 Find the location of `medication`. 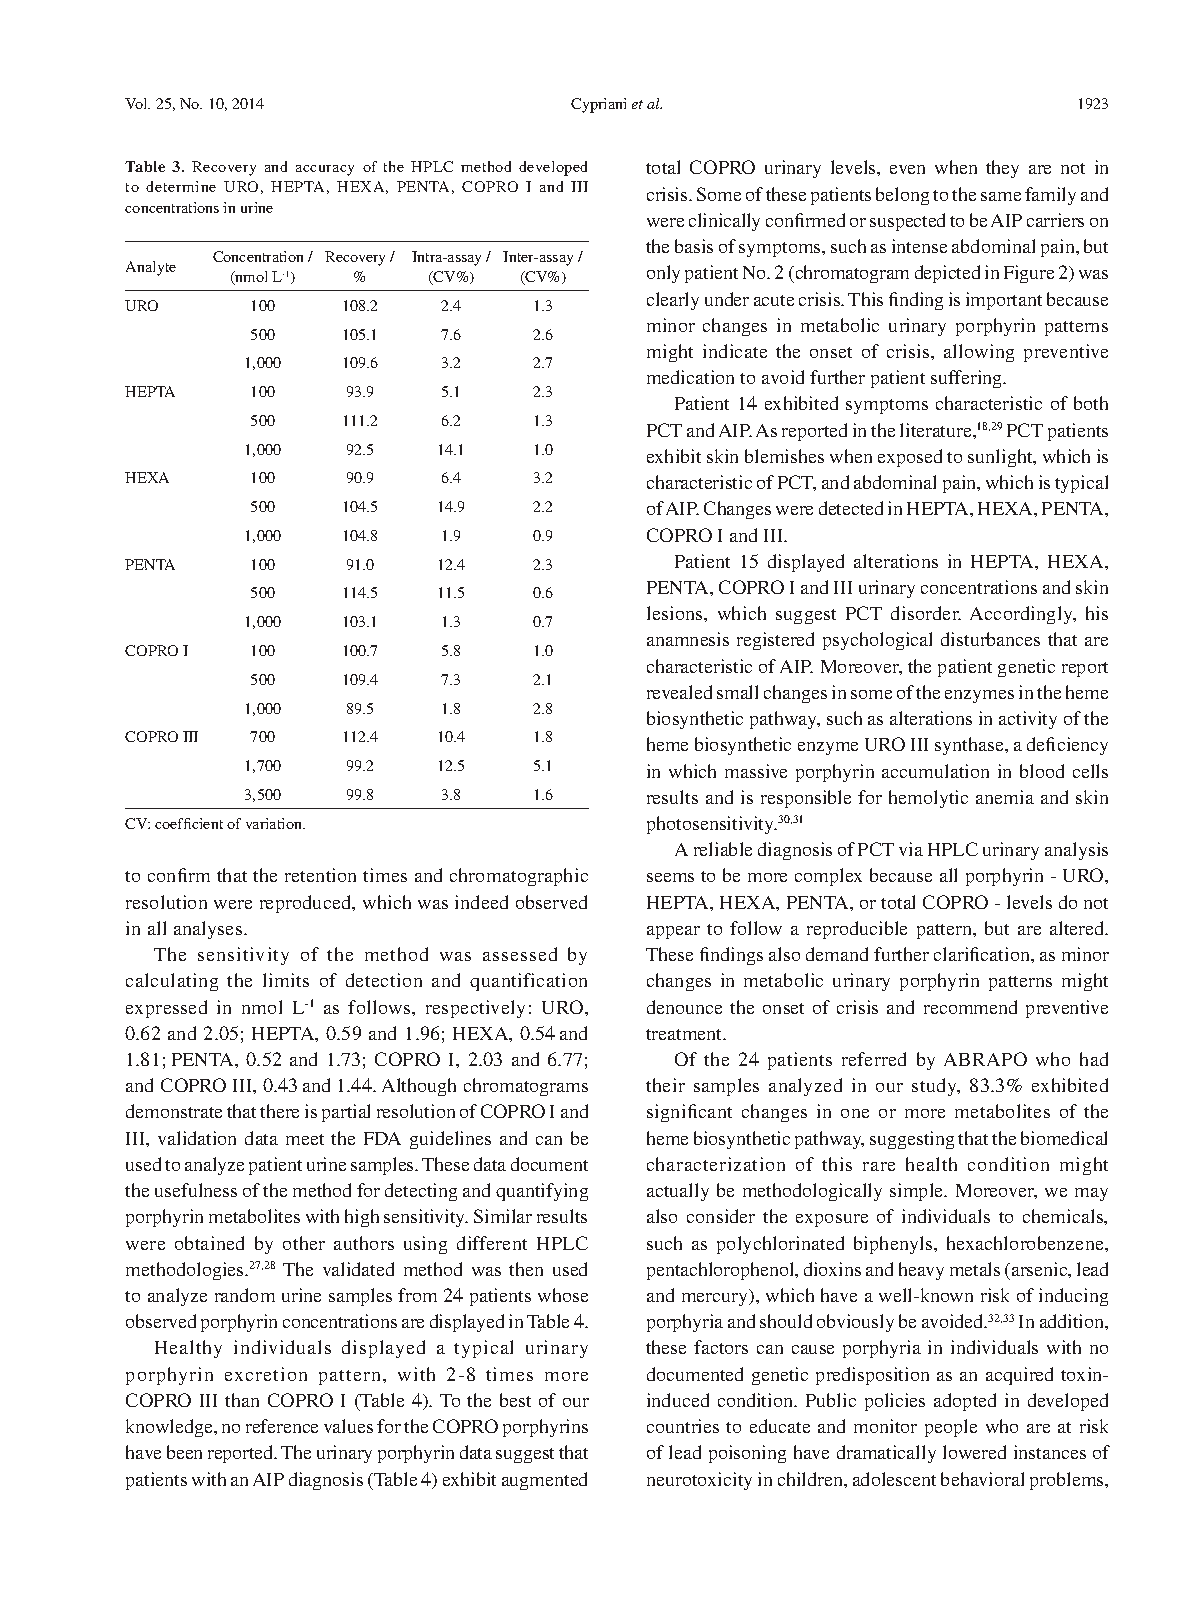

medication is located at coordinates (690, 377).
